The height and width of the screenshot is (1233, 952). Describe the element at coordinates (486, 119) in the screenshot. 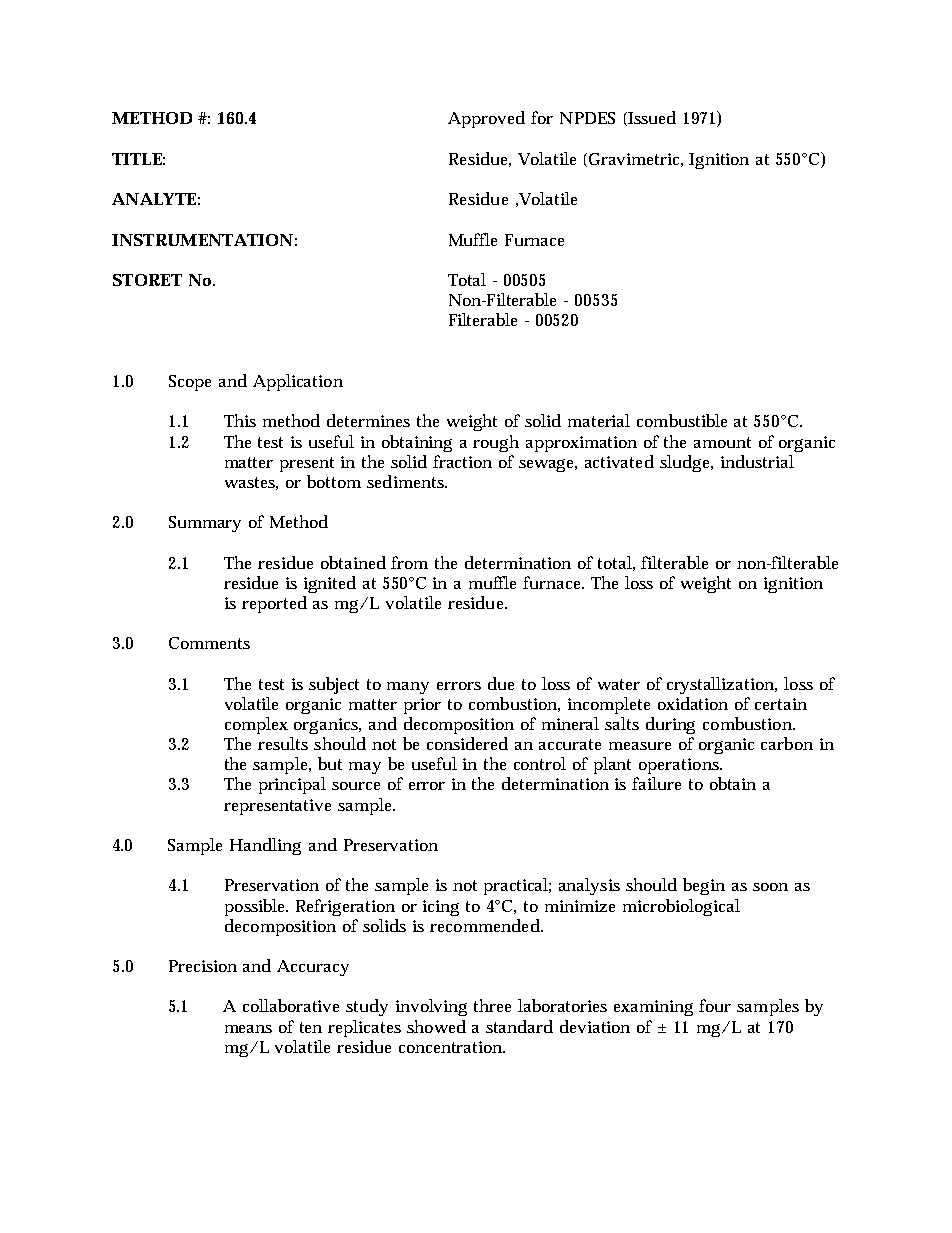

I see `Approved` at that location.
